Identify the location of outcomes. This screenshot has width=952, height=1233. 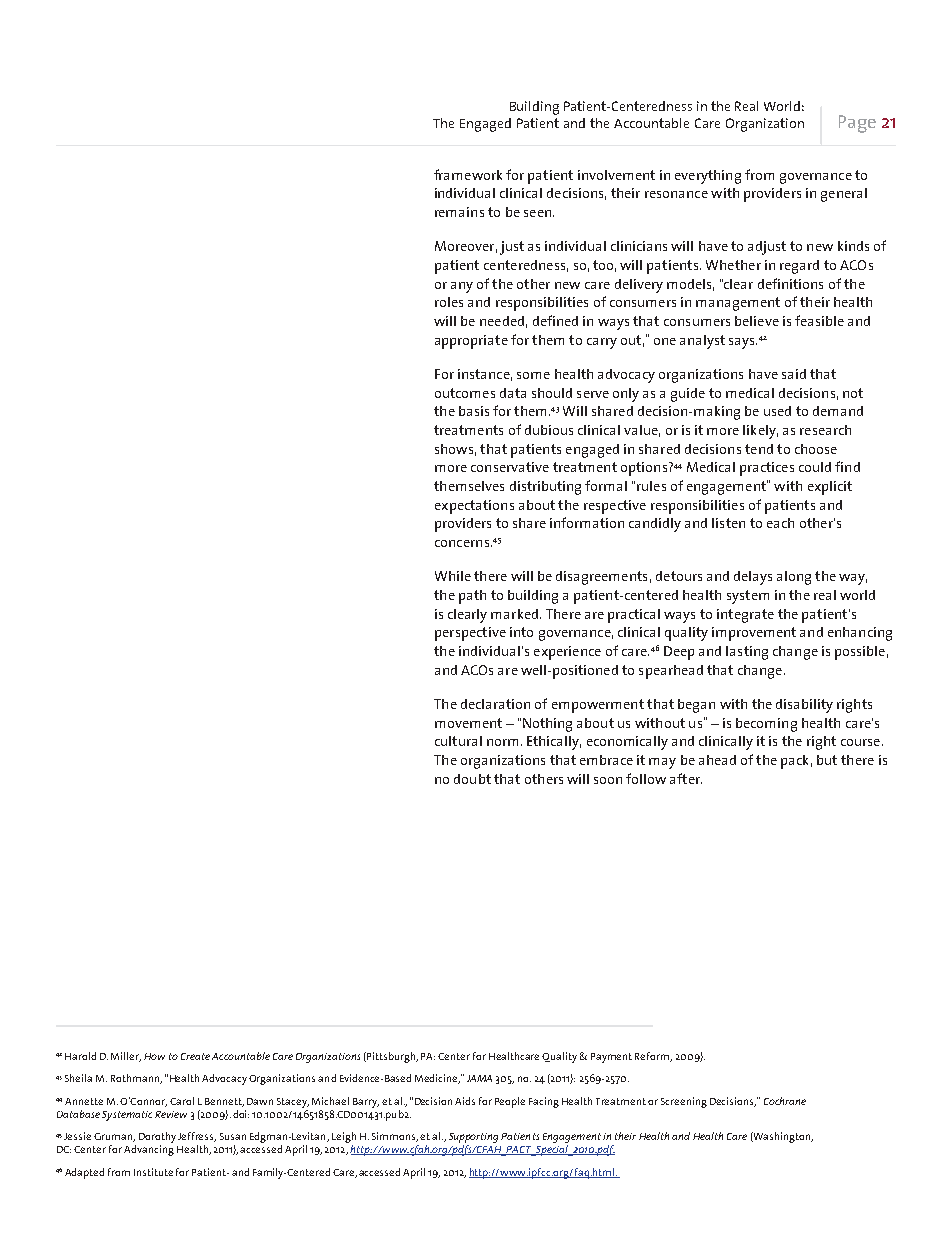
(465, 393).
